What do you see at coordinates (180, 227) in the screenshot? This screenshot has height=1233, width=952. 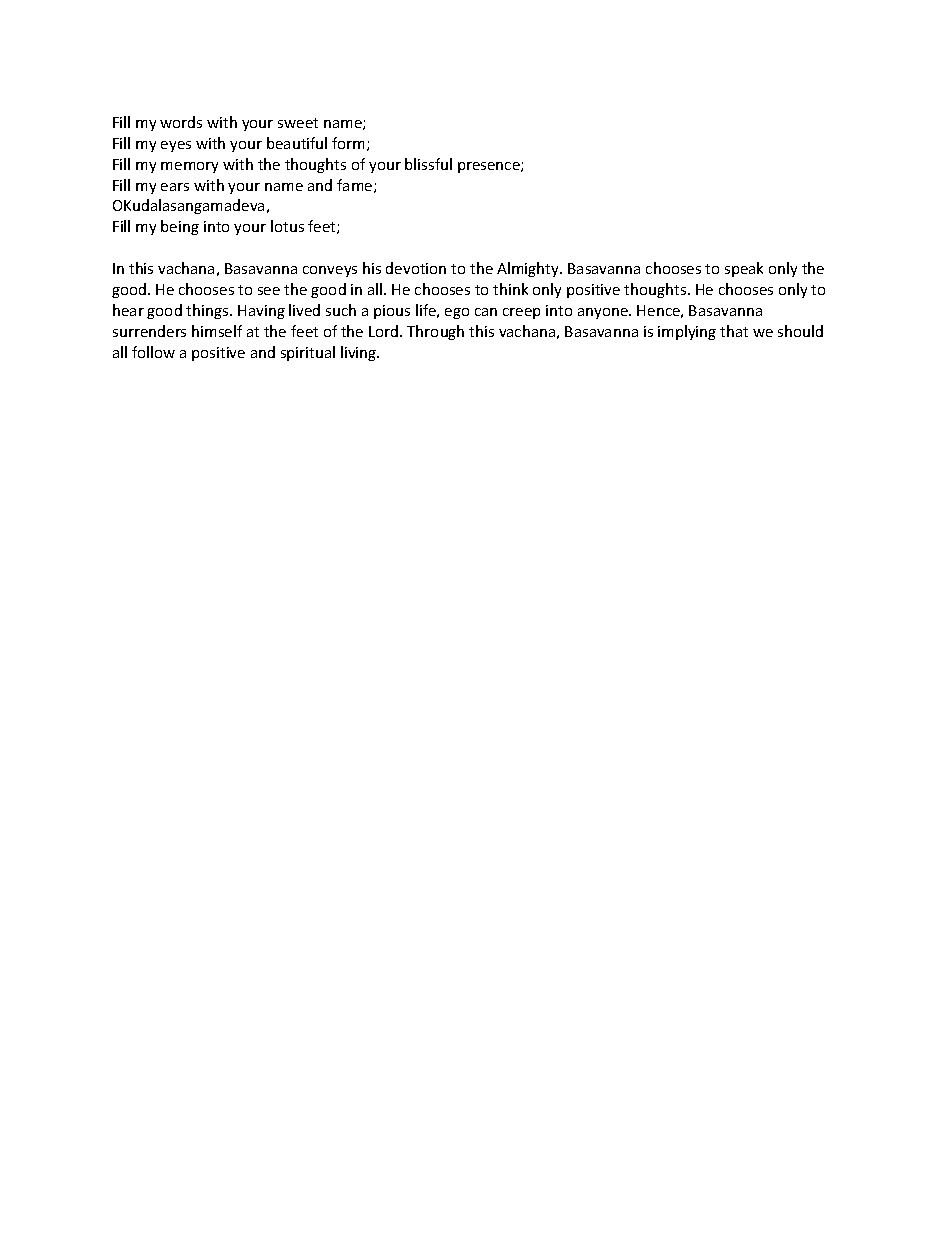 I see `being` at bounding box center [180, 227].
